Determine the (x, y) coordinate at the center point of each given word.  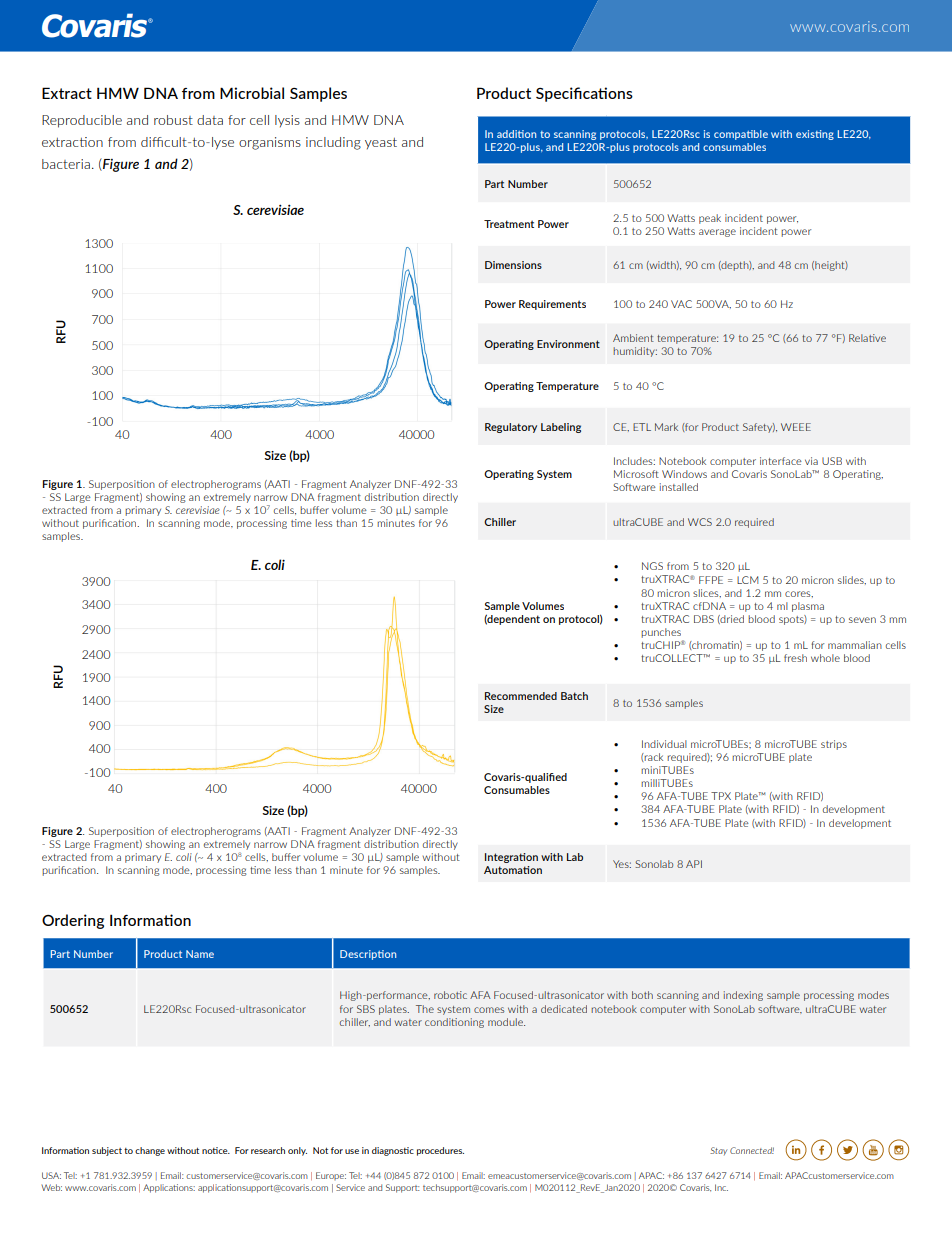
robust (173, 120)
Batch (574, 696)
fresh (795, 658)
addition (516, 134)
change (150, 1151)
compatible (741, 135)
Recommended (521, 696)
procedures (440, 1151)
